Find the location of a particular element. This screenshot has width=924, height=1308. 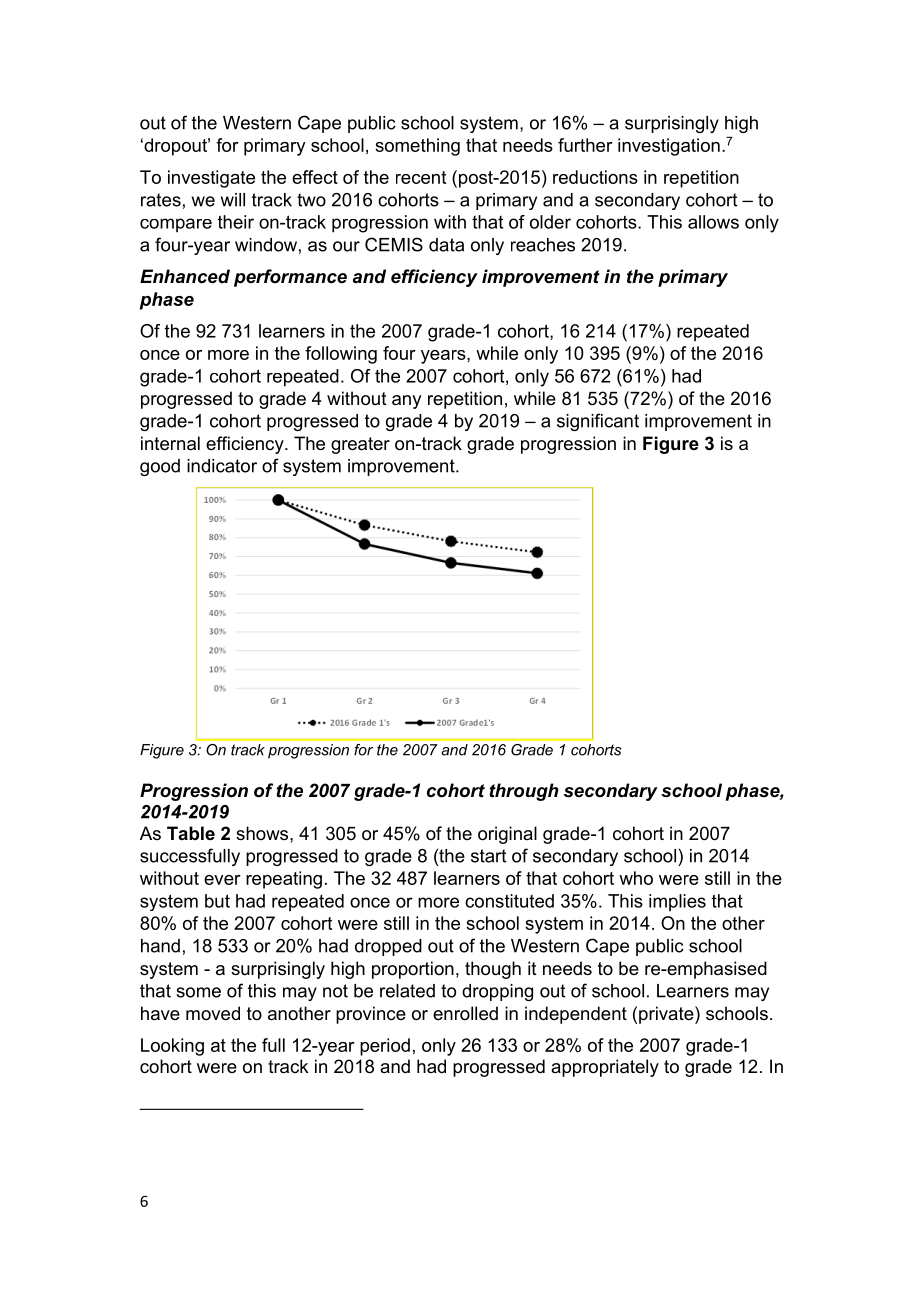

moved is located at coordinates (213, 1013).
